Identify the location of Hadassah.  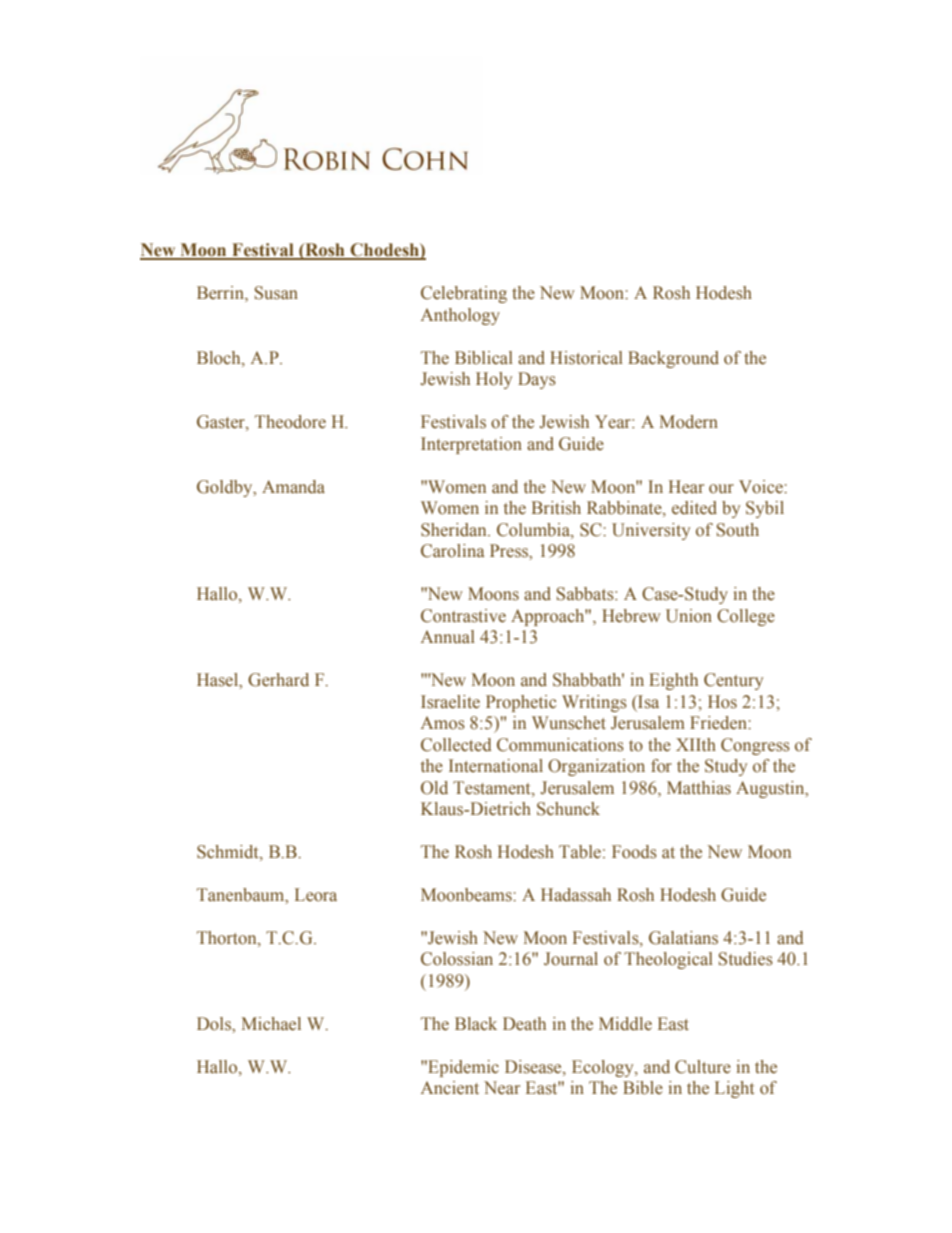
(576, 895).
